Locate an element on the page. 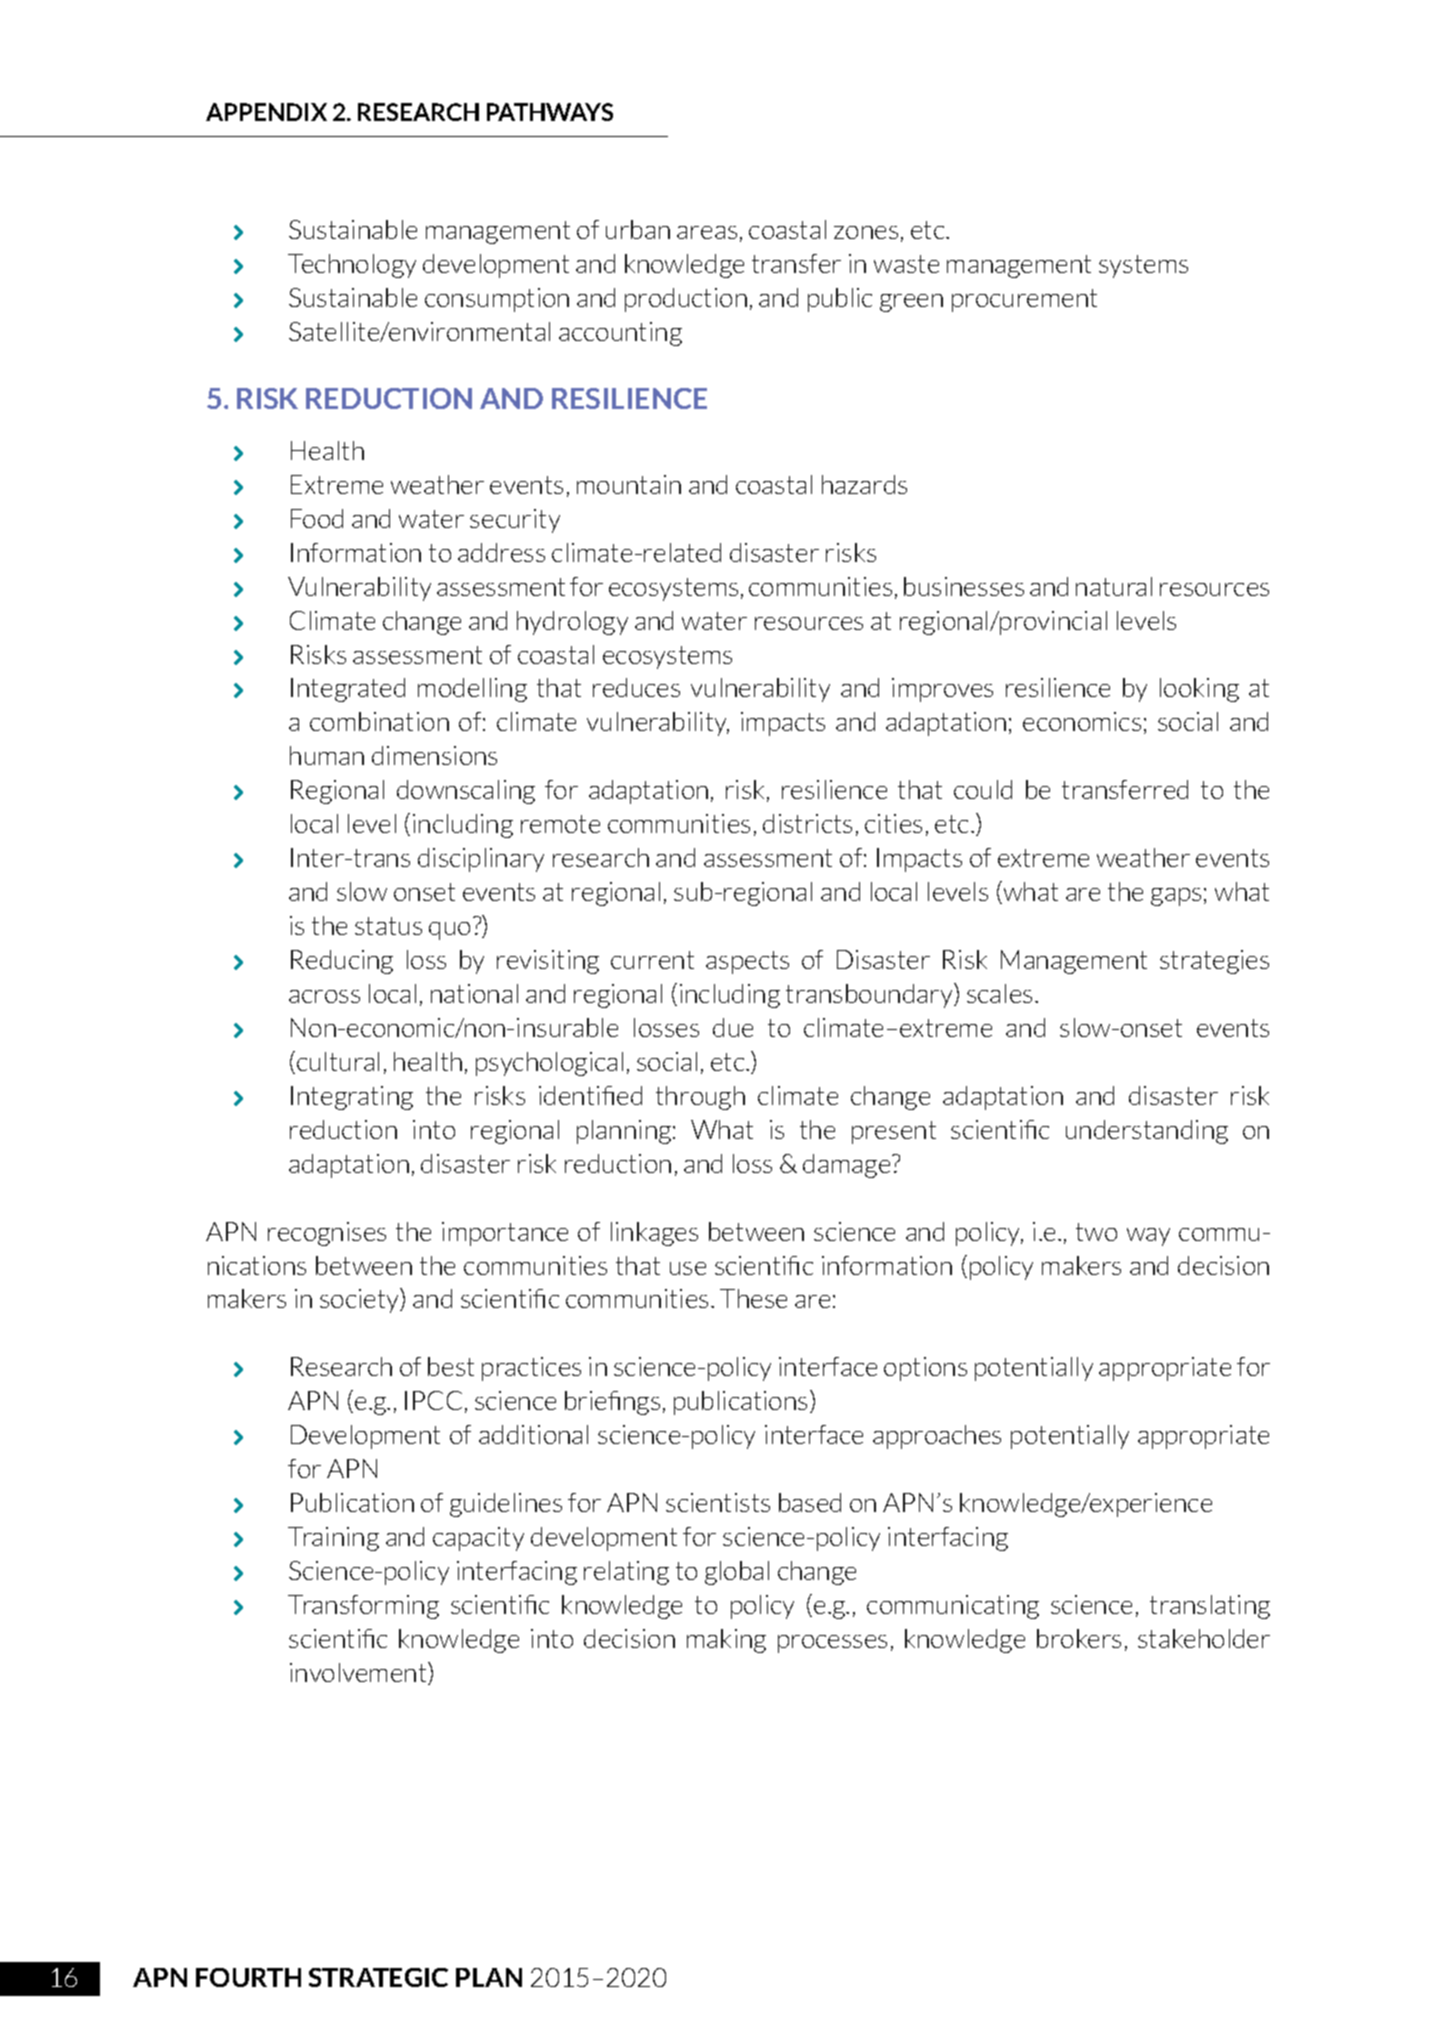  STRATEGIC is located at coordinates (378, 1977).
